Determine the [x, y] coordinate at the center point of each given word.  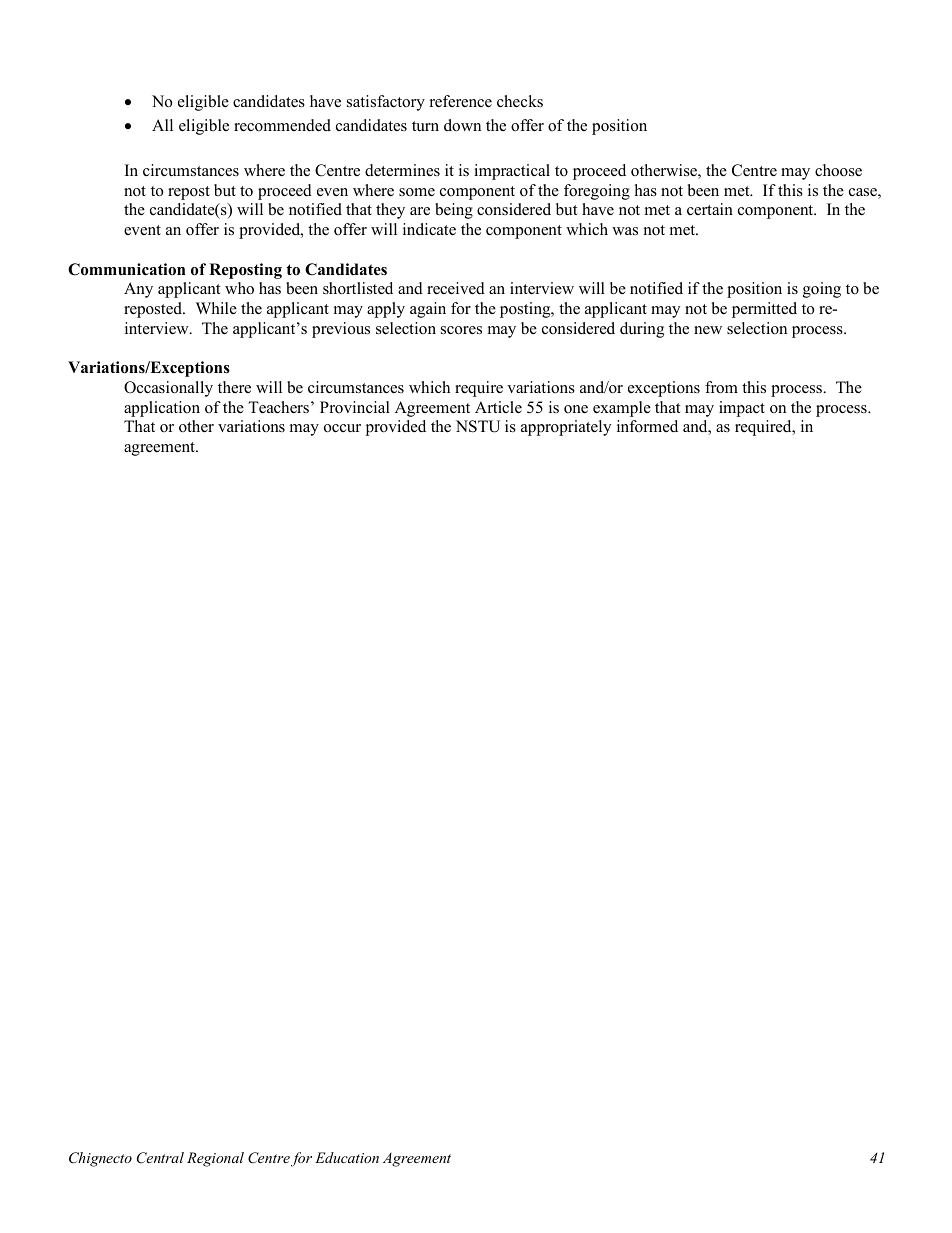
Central [160, 1158]
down [462, 125]
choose [838, 170]
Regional [215, 1159]
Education [347, 1157]
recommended [282, 125]
